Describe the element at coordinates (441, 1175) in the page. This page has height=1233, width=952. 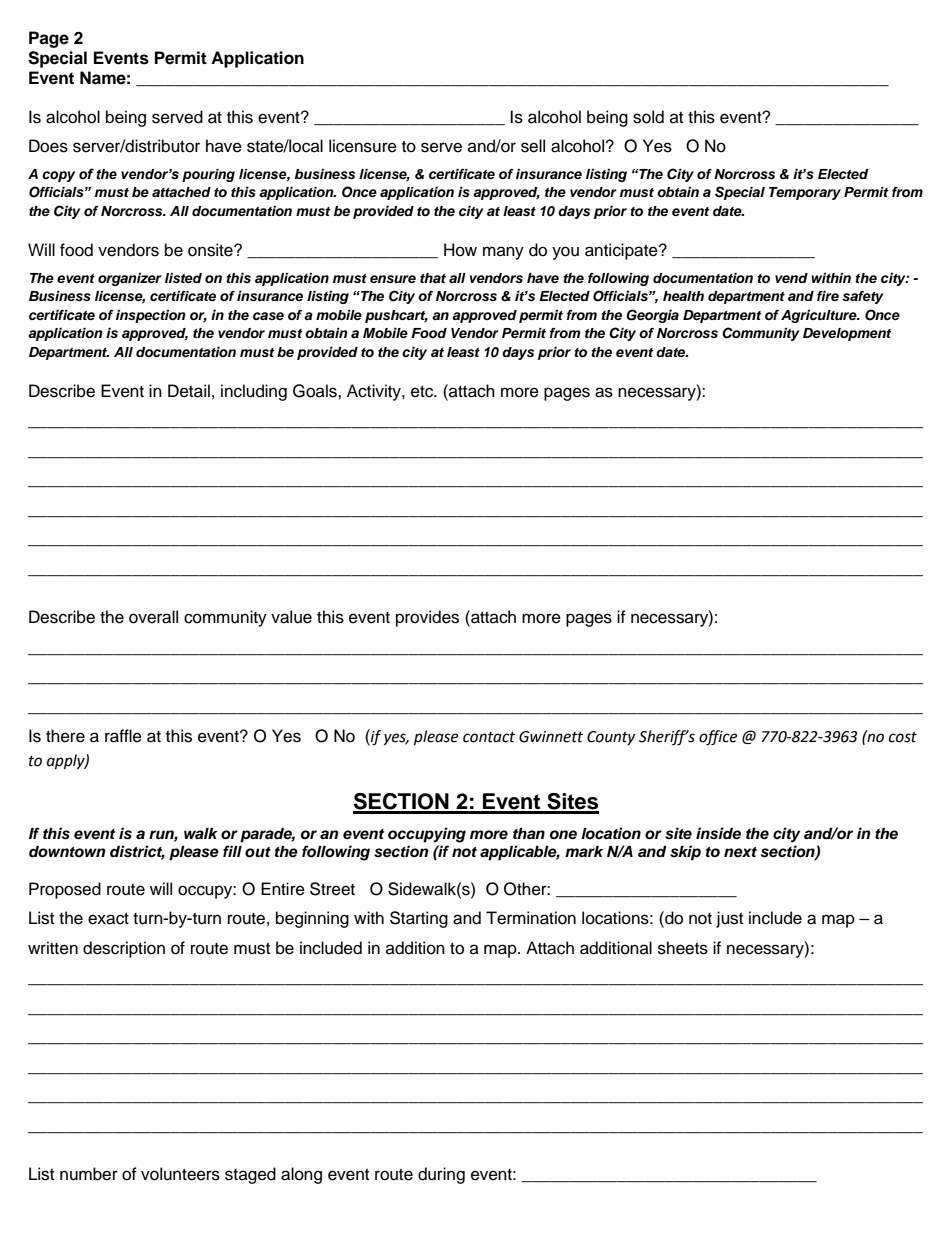
I see `during` at that location.
